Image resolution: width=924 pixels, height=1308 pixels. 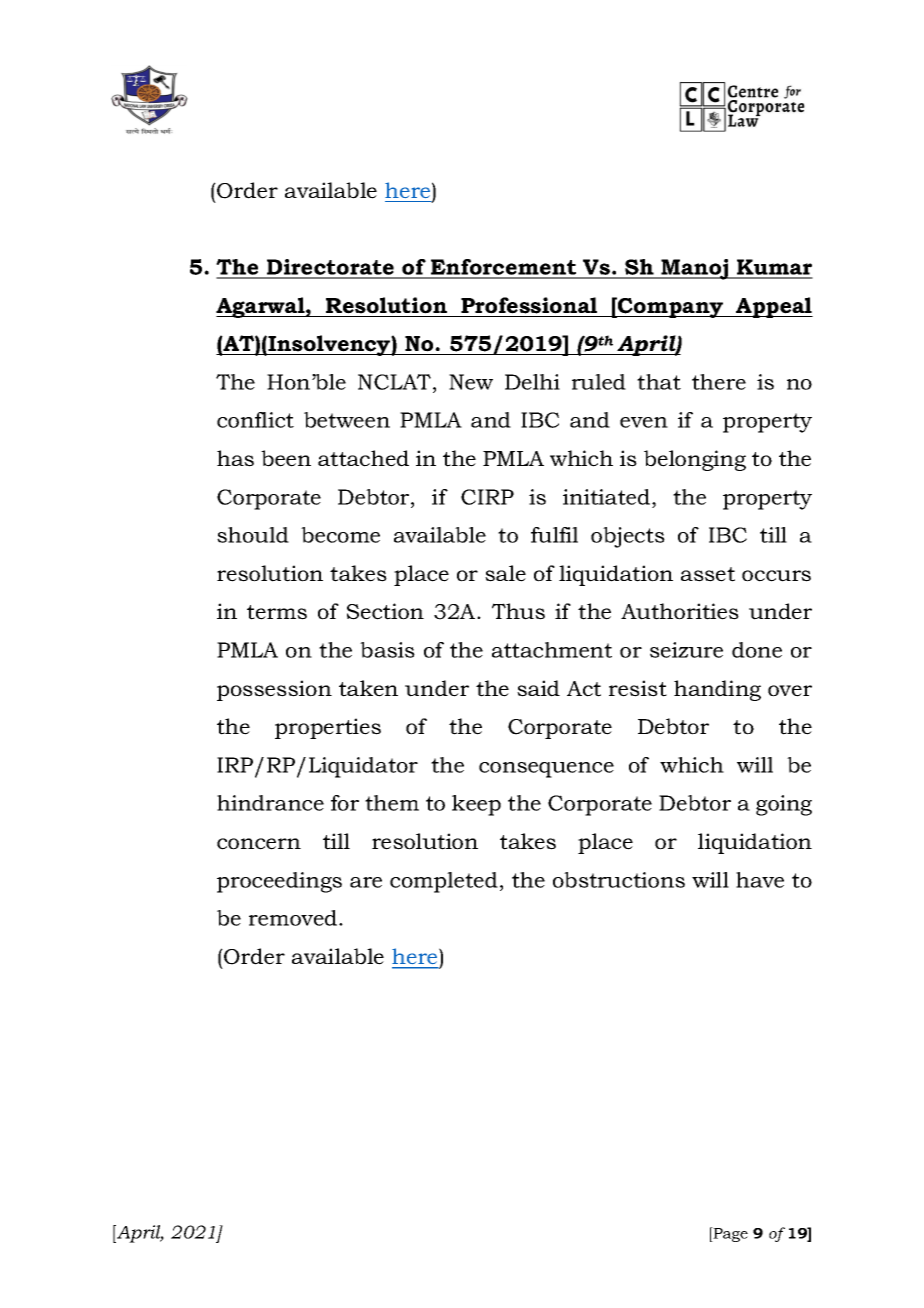 What do you see at coordinates (294, 918) in the screenshot?
I see `removed` at bounding box center [294, 918].
